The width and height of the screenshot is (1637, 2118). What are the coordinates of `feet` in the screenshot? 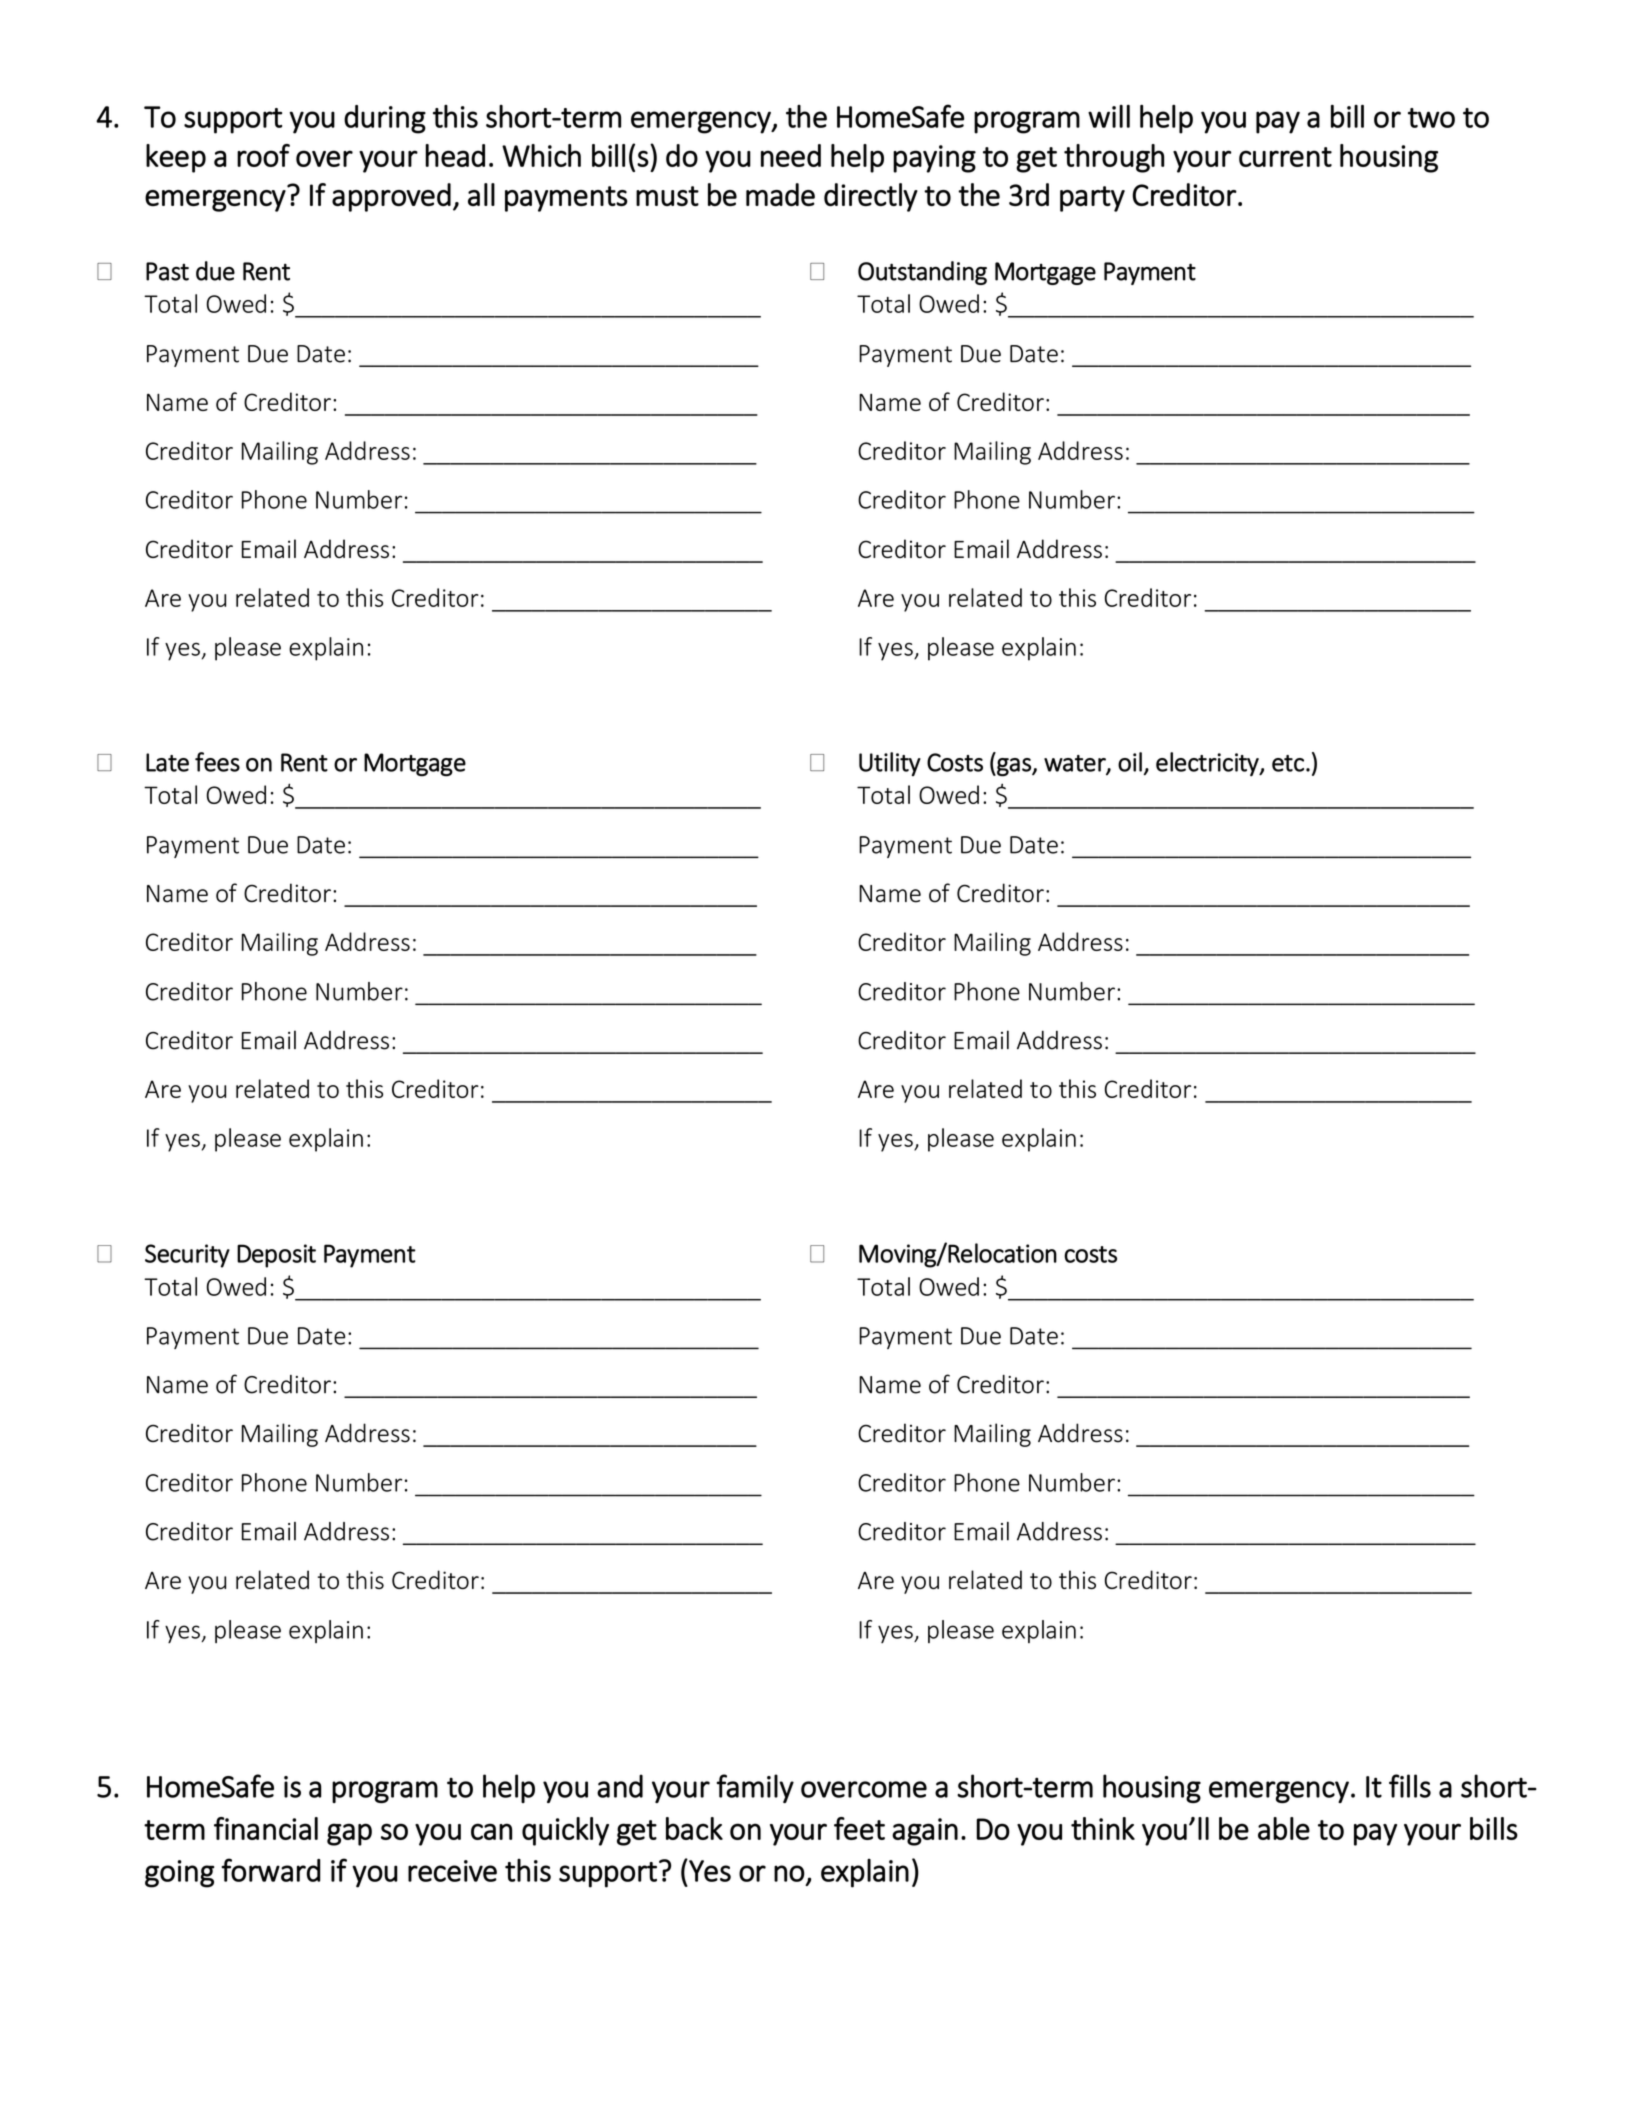 It's located at (859, 1828).
